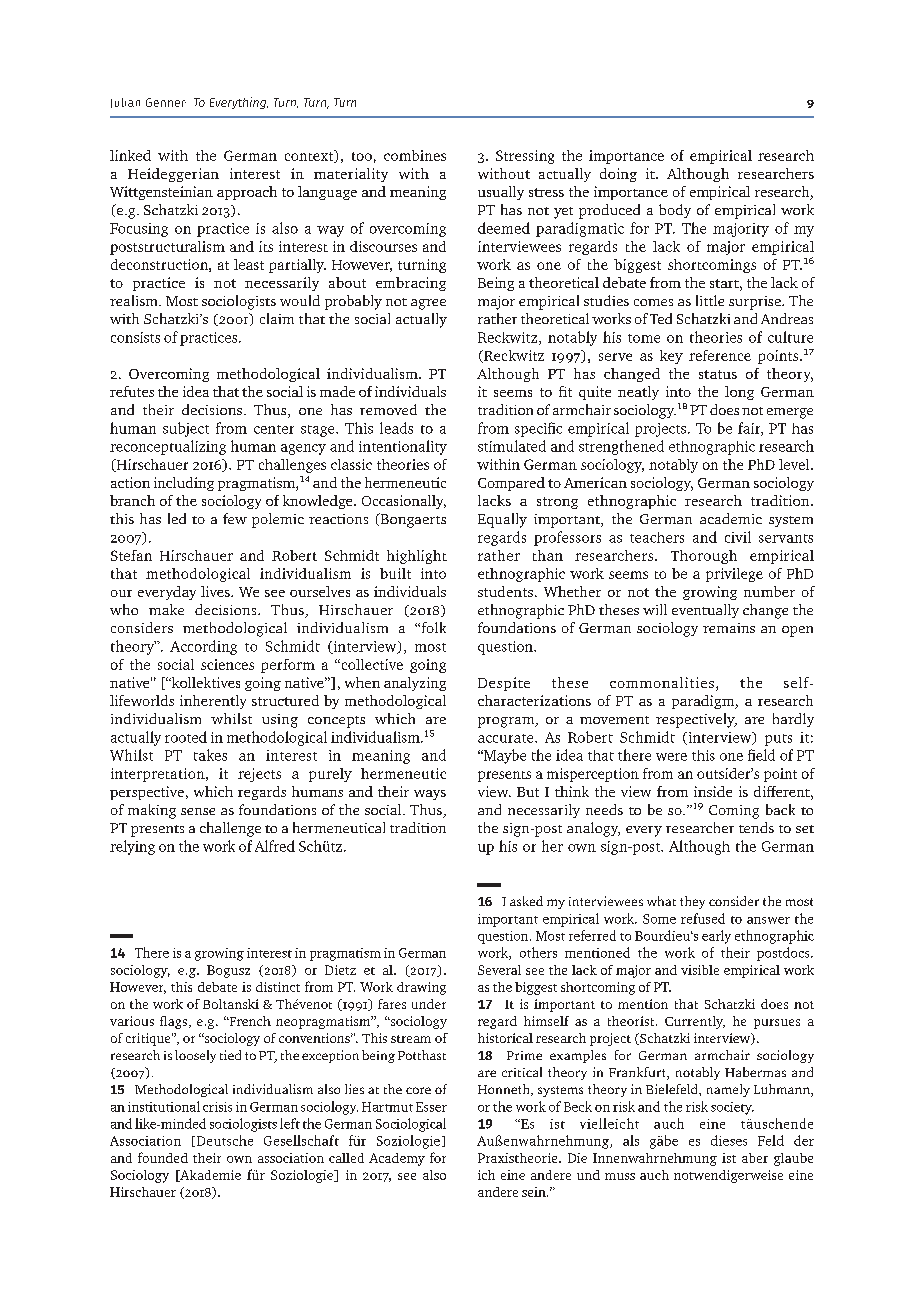 This screenshot has width=924, height=1308. What do you see at coordinates (223, 1141) in the screenshot?
I see `Deutsche` at bounding box center [223, 1141].
